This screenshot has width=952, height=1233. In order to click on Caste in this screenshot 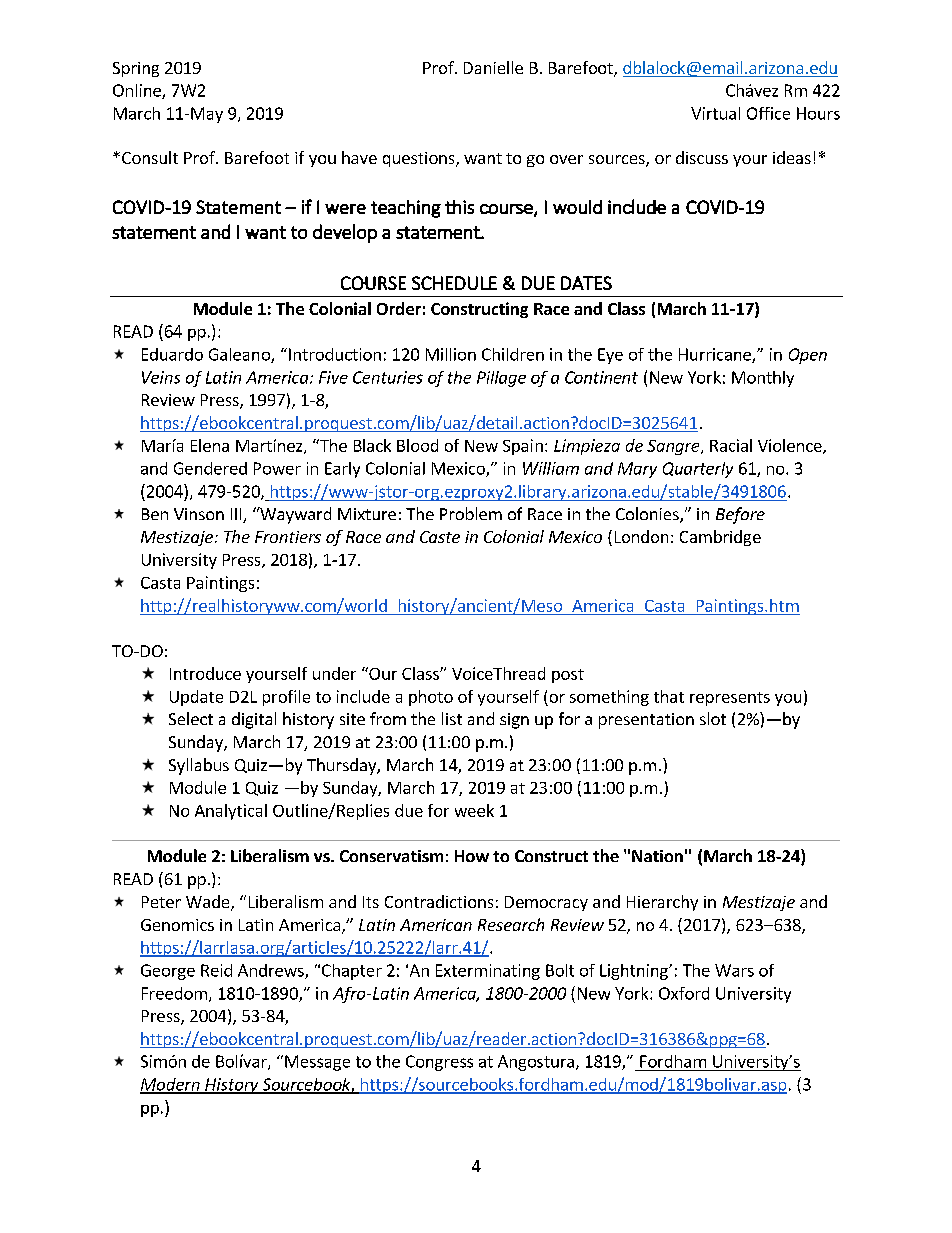, I will do `click(440, 537)`.
